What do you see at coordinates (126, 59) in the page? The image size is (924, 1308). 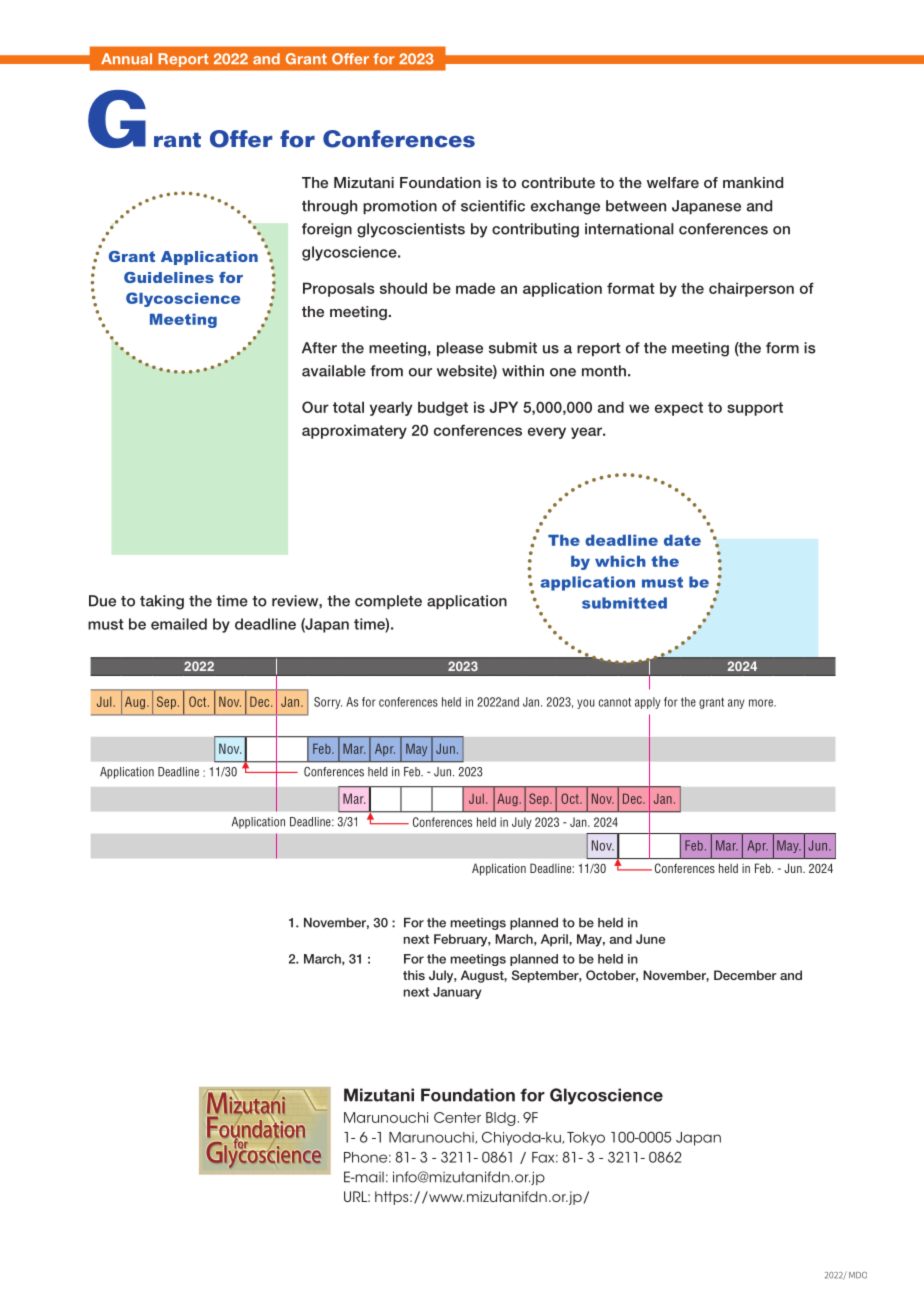 I see `Annual` at bounding box center [126, 59].
